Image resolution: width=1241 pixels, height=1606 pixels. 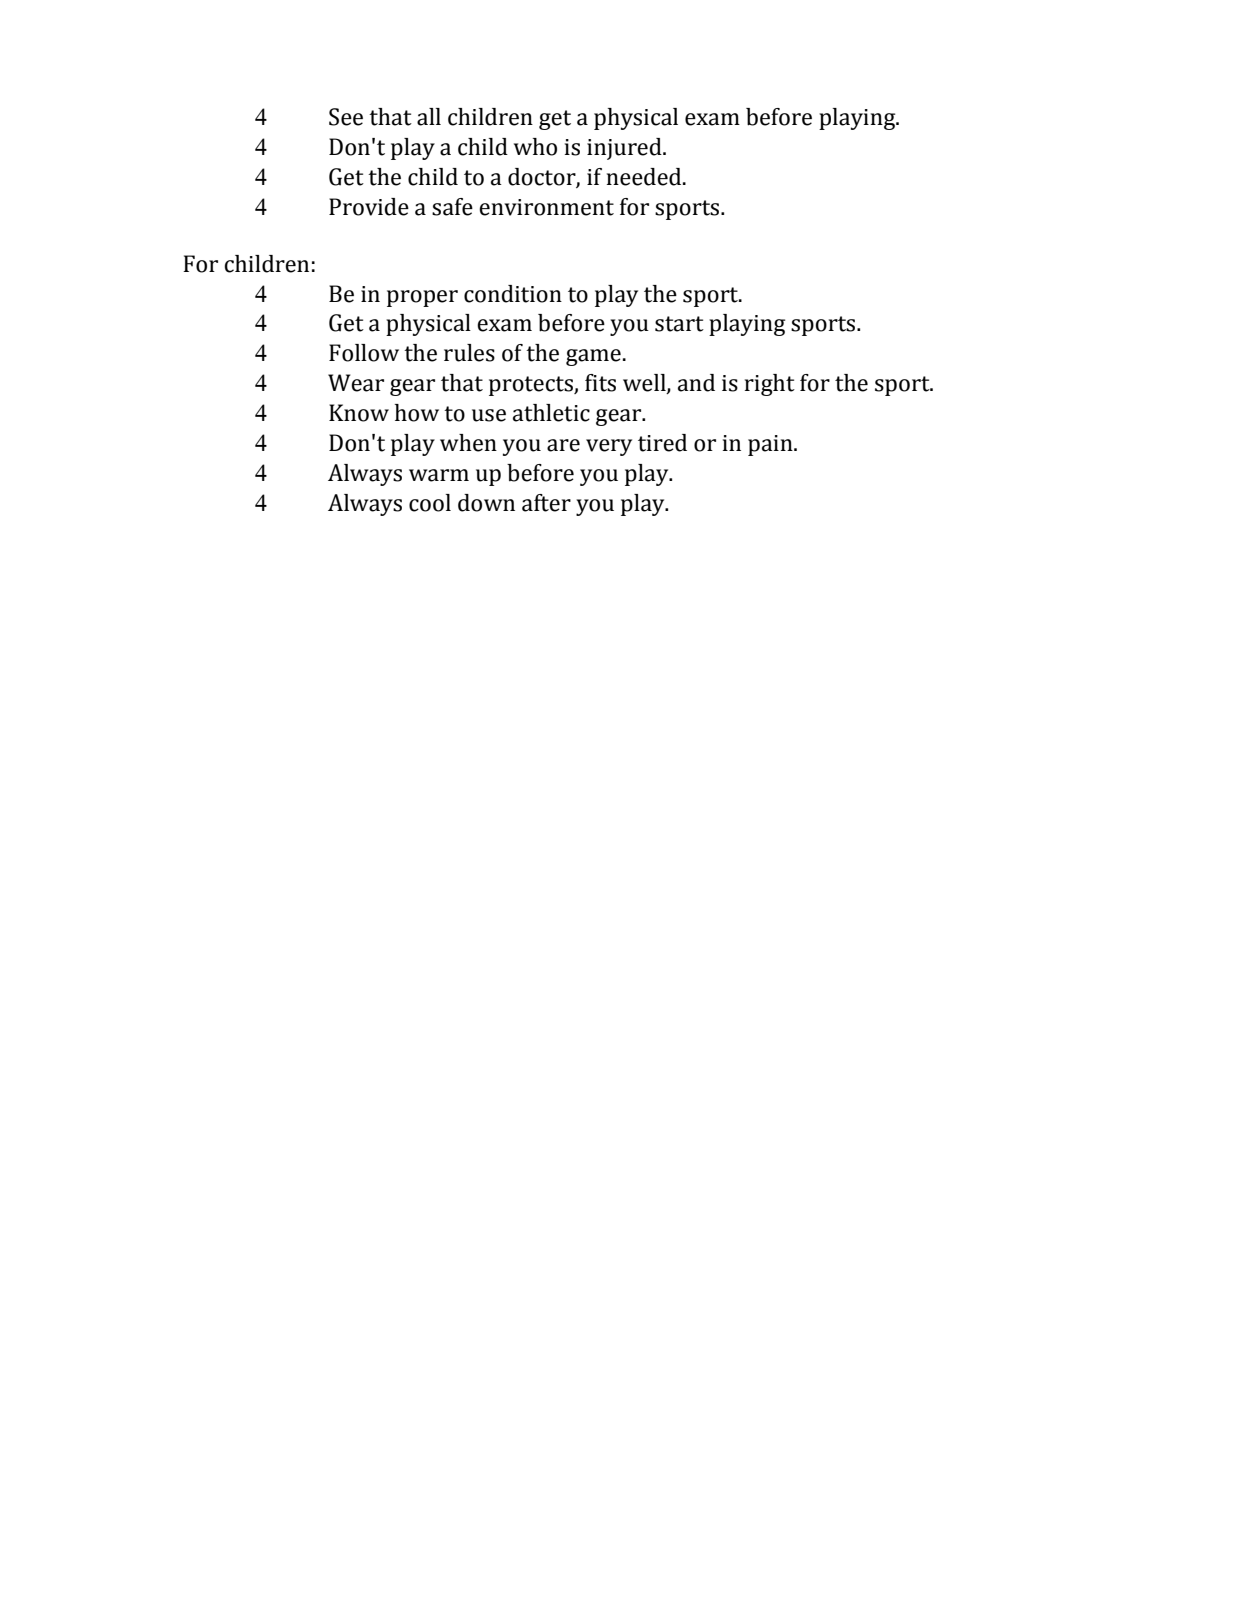 What do you see at coordinates (679, 324) in the image?
I see `start` at bounding box center [679, 324].
